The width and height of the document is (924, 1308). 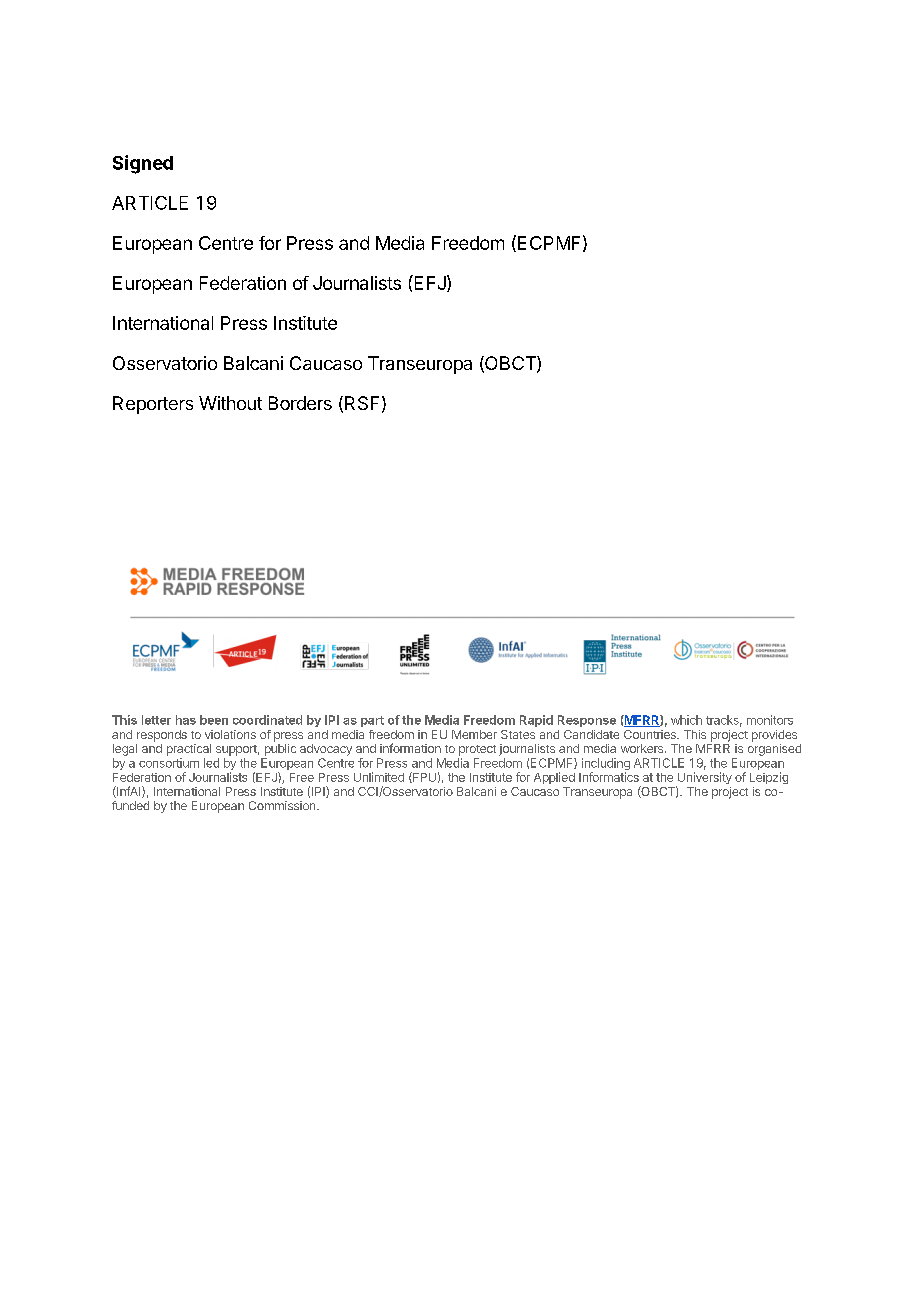 What do you see at coordinates (143, 164) in the document?
I see `Signed` at bounding box center [143, 164].
